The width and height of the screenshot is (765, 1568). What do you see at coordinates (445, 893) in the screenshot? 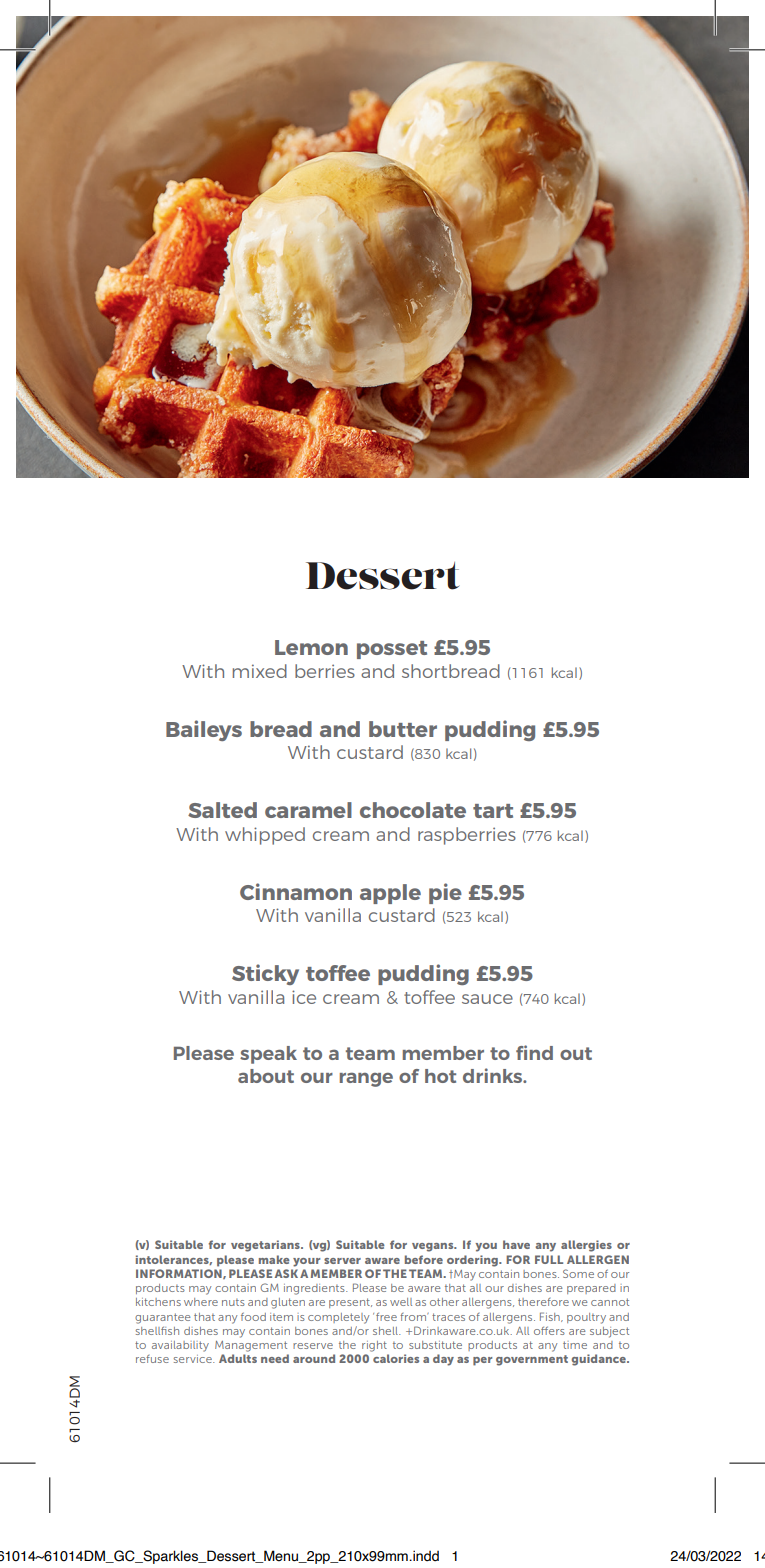
I see `pie` at bounding box center [445, 893].
